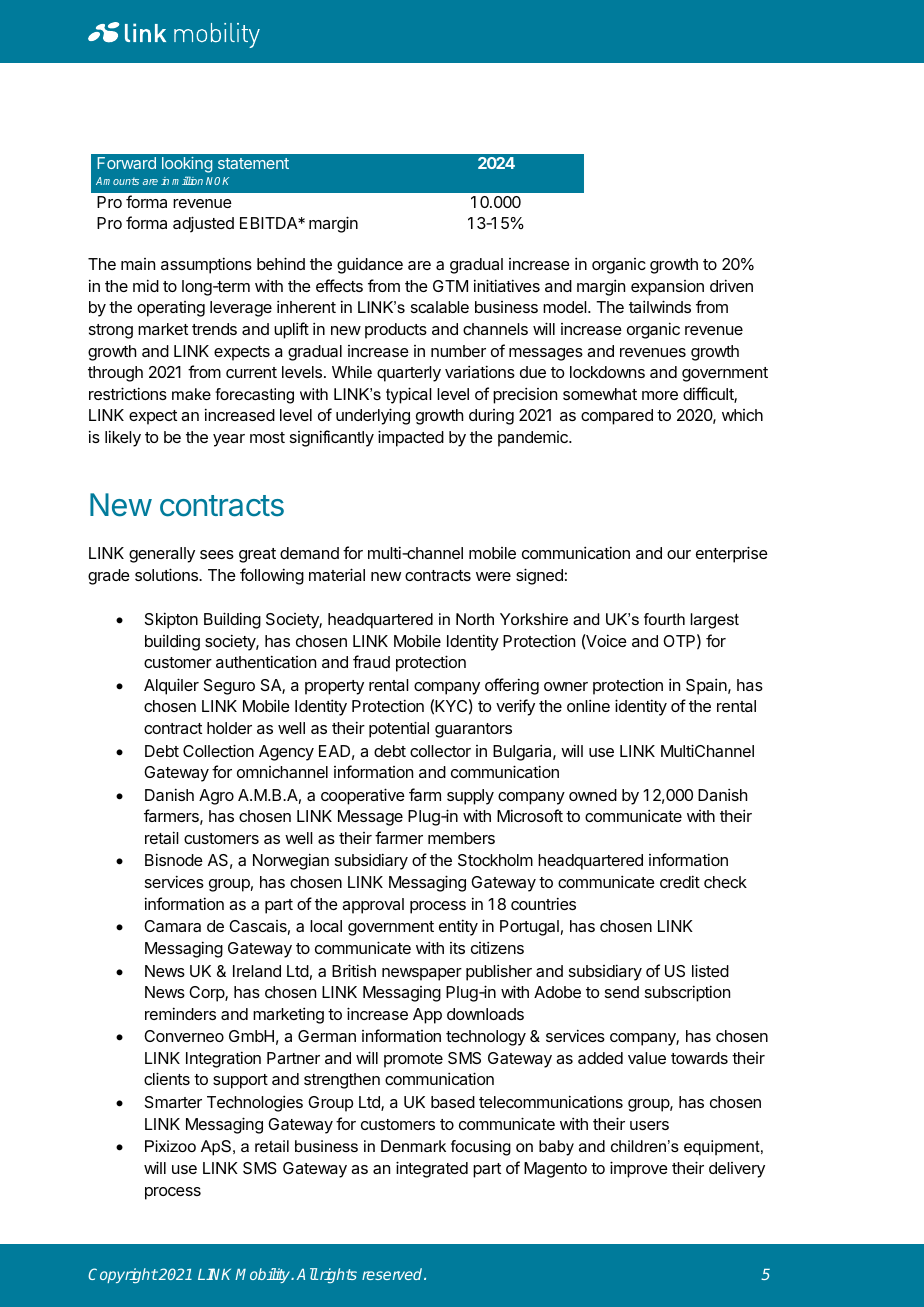 Image resolution: width=924 pixels, height=1307 pixels. What do you see at coordinates (370, 266) in the document?
I see `guidance` at bounding box center [370, 266].
